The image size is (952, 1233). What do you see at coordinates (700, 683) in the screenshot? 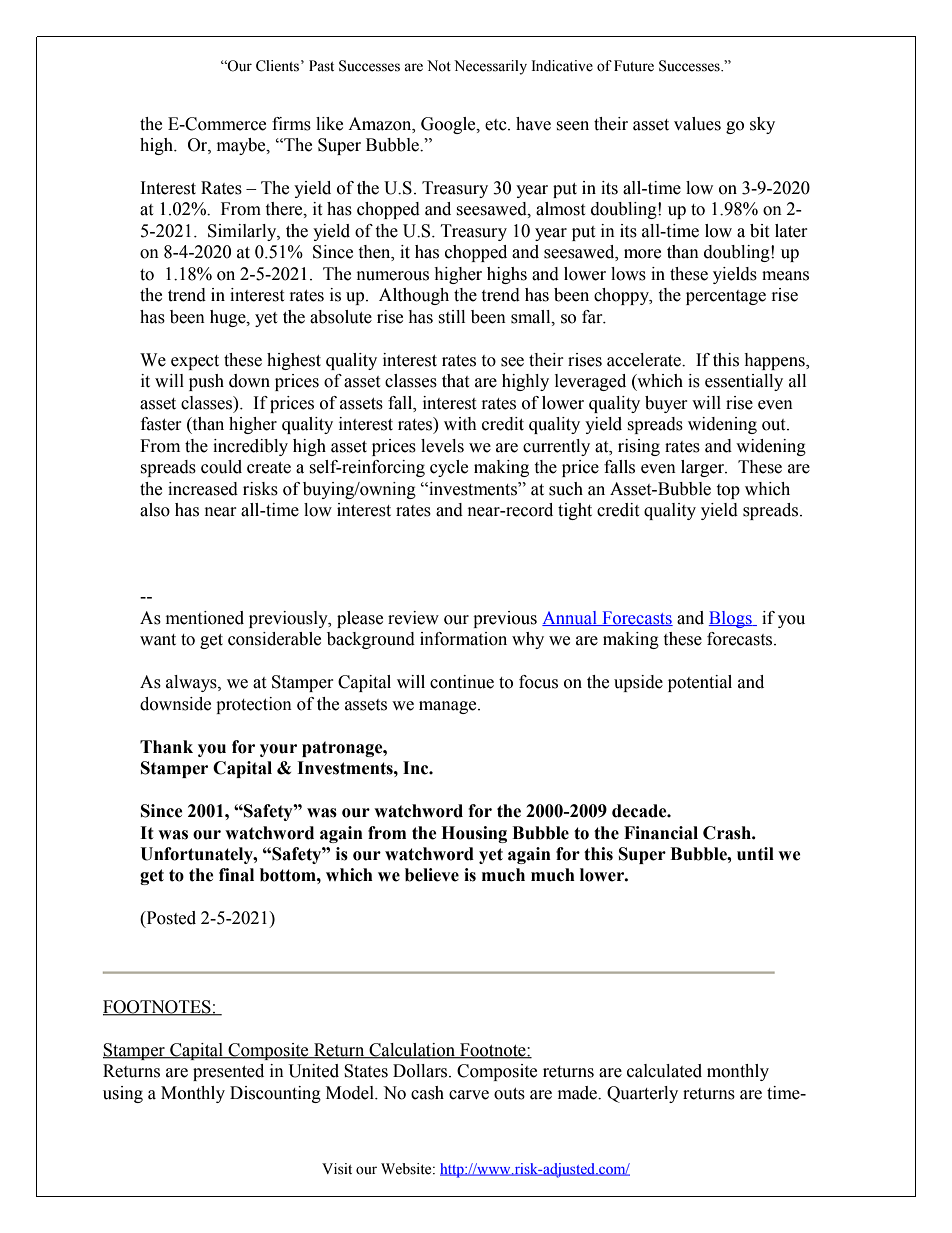
I see `potential` at bounding box center [700, 683].
